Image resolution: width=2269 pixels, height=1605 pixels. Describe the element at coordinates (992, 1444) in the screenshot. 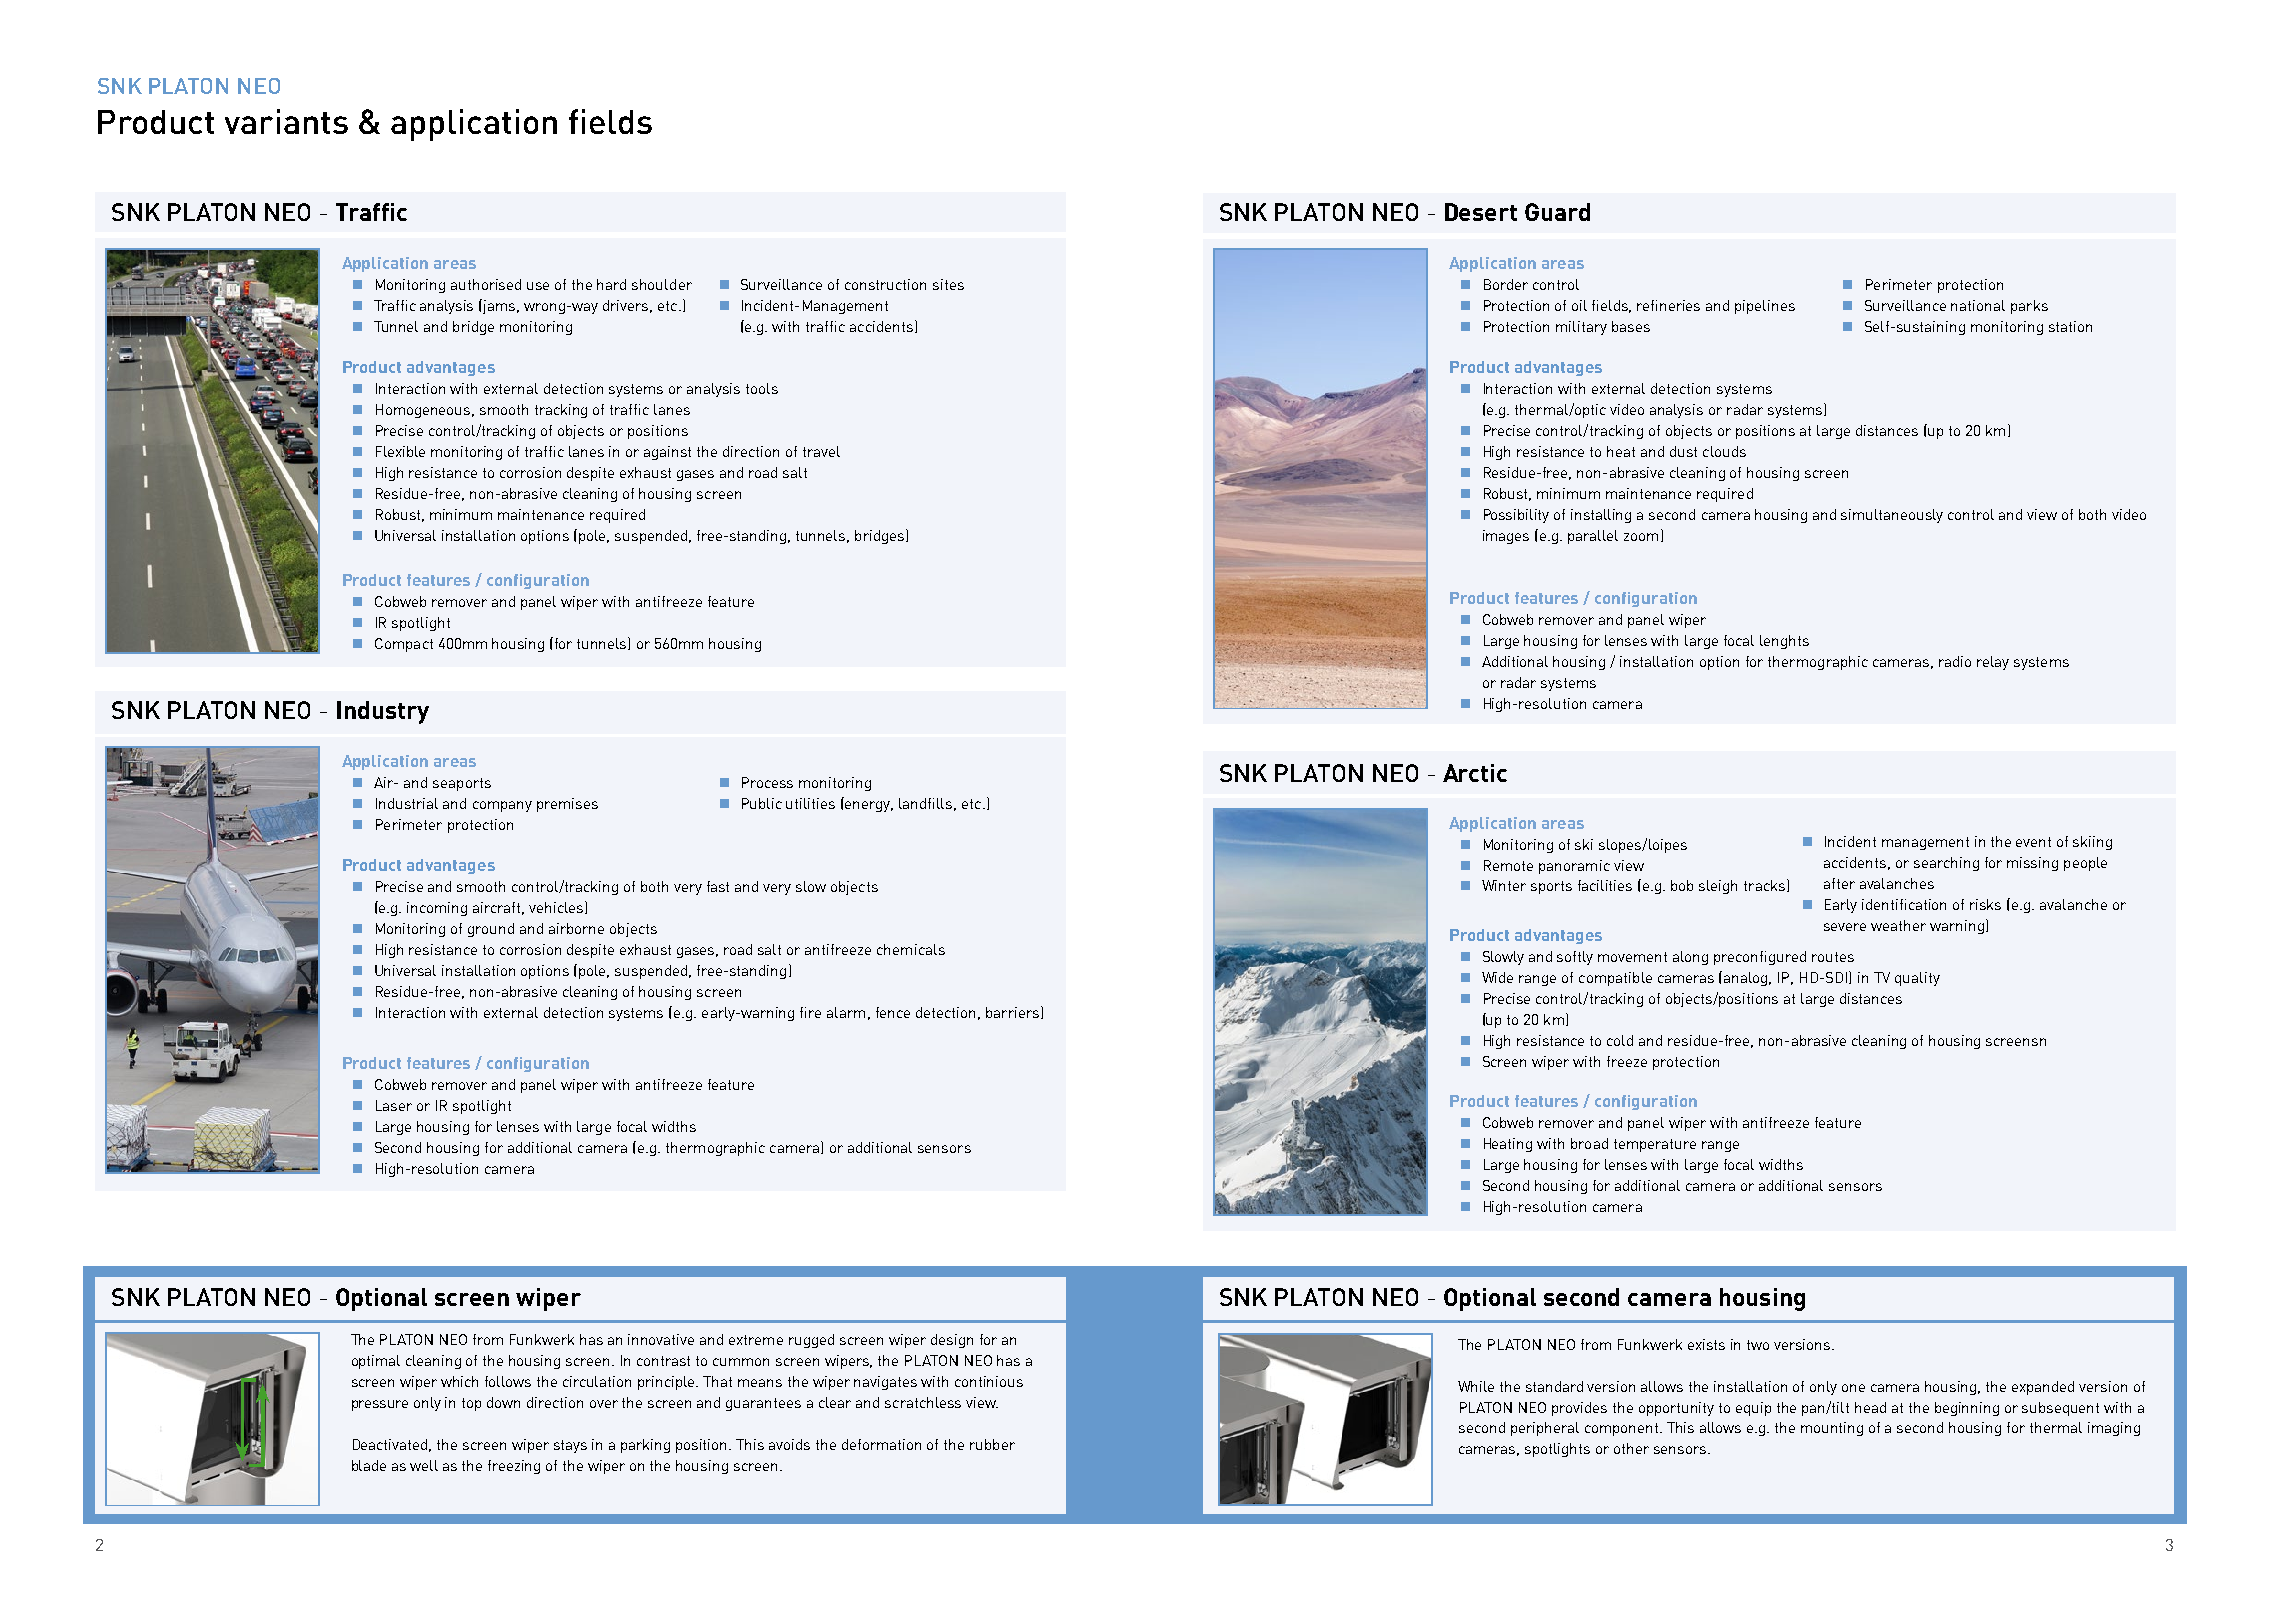

I see `rubber` at that location.
